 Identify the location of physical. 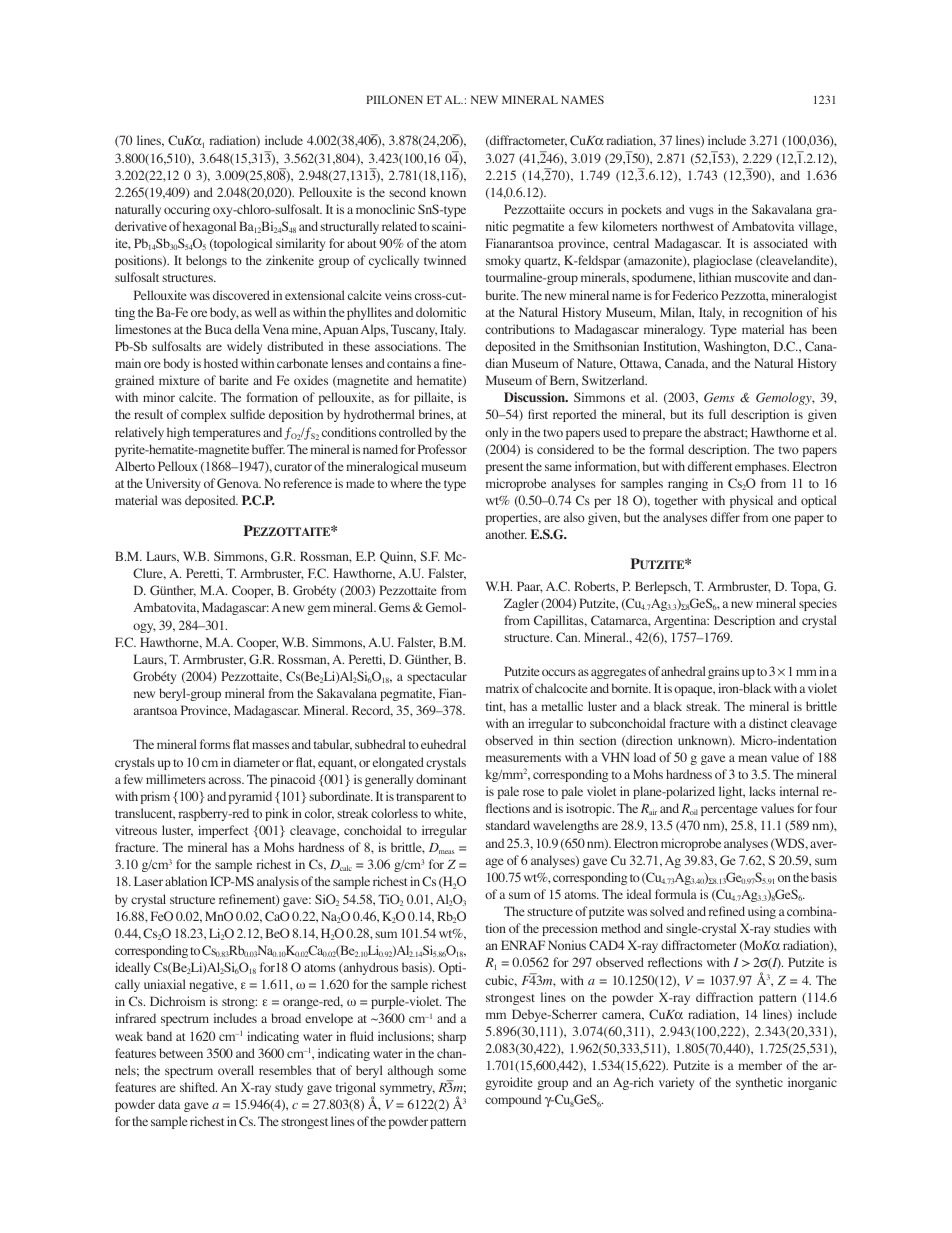
(751, 501).
